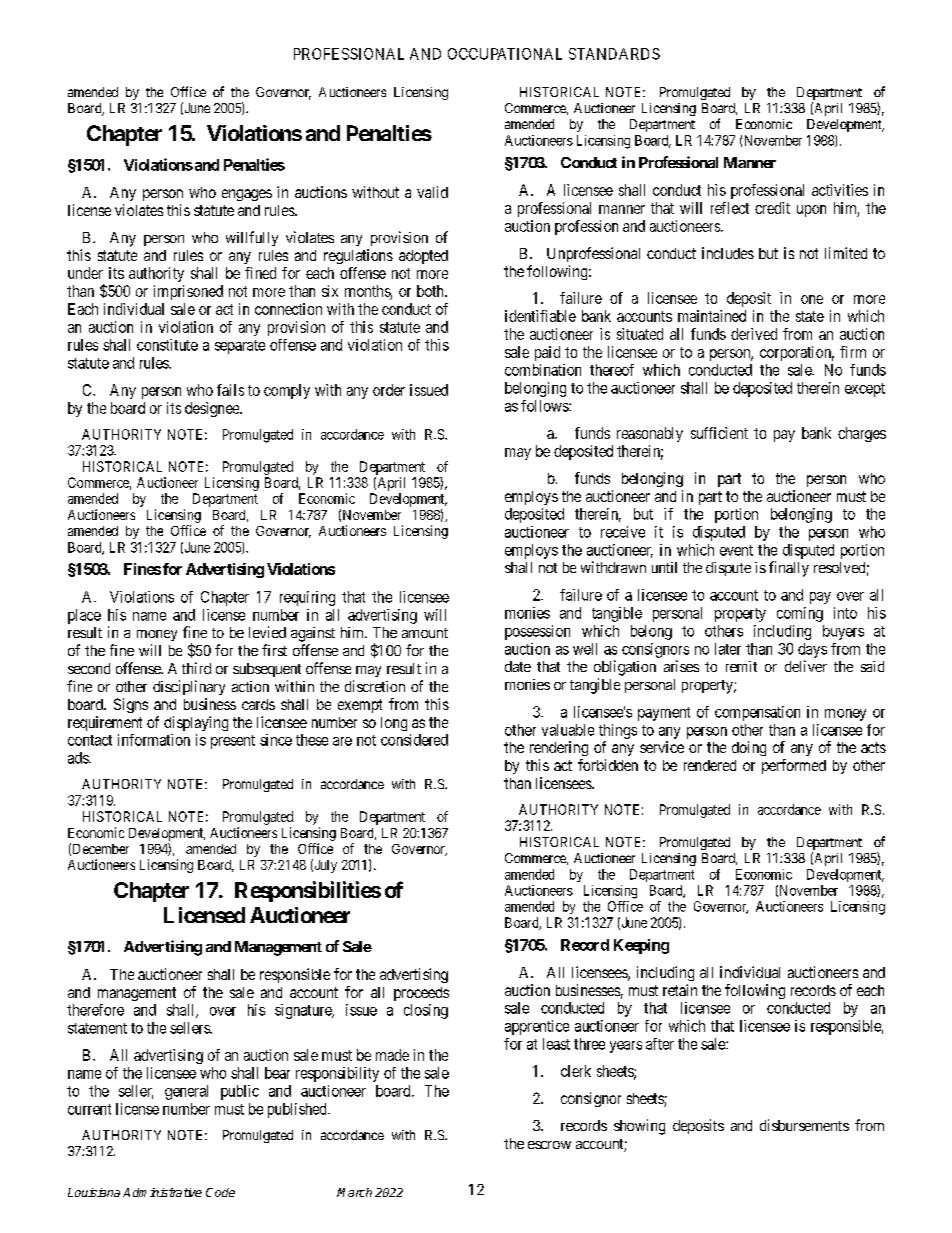 This document has width=952, height=1233. Describe the element at coordinates (840, 190) in the document. I see `activities` at that location.
